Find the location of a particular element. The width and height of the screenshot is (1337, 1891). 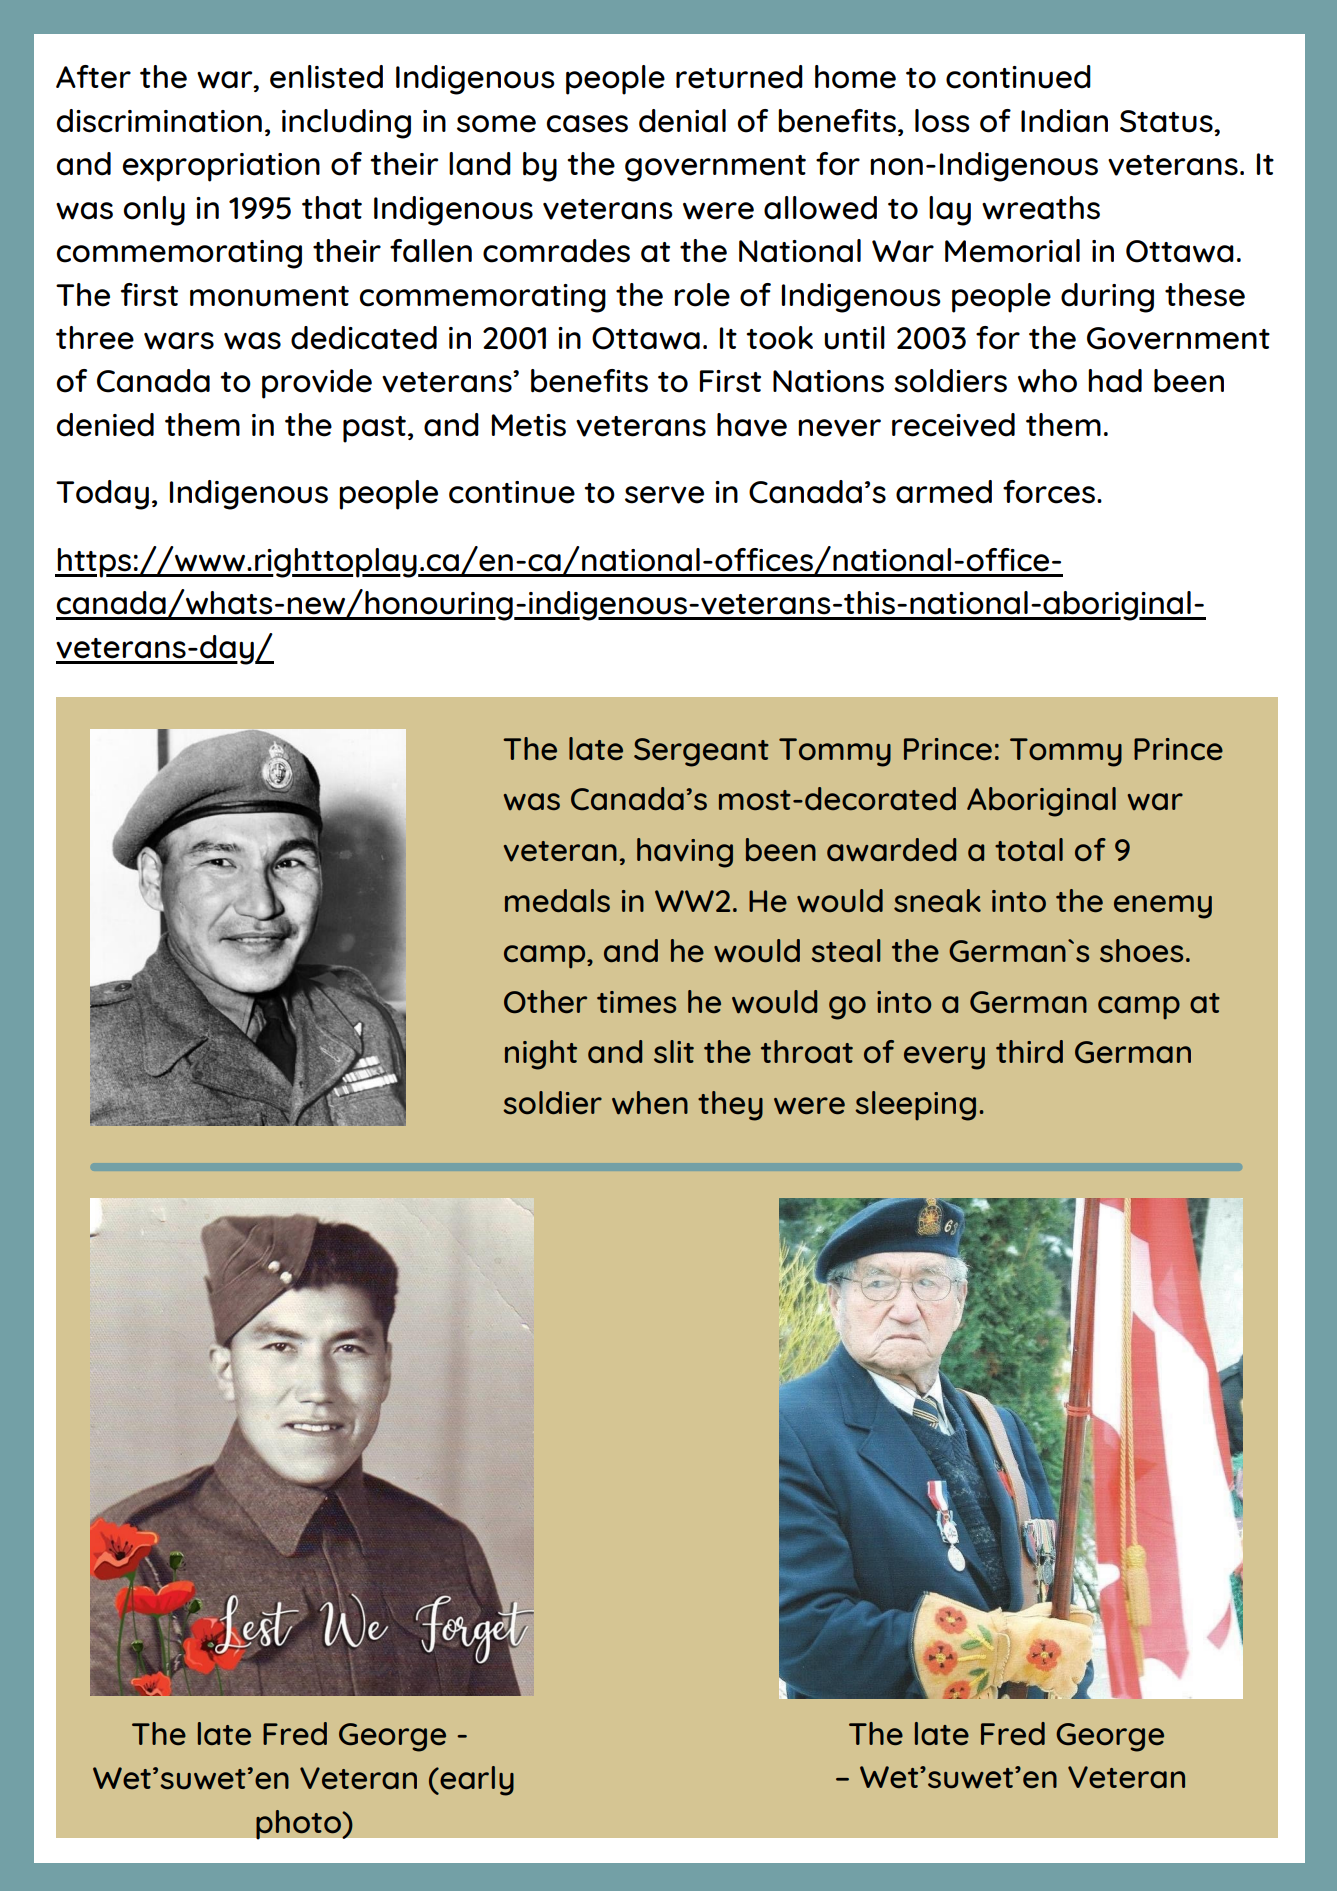

total is located at coordinates (1029, 849).
